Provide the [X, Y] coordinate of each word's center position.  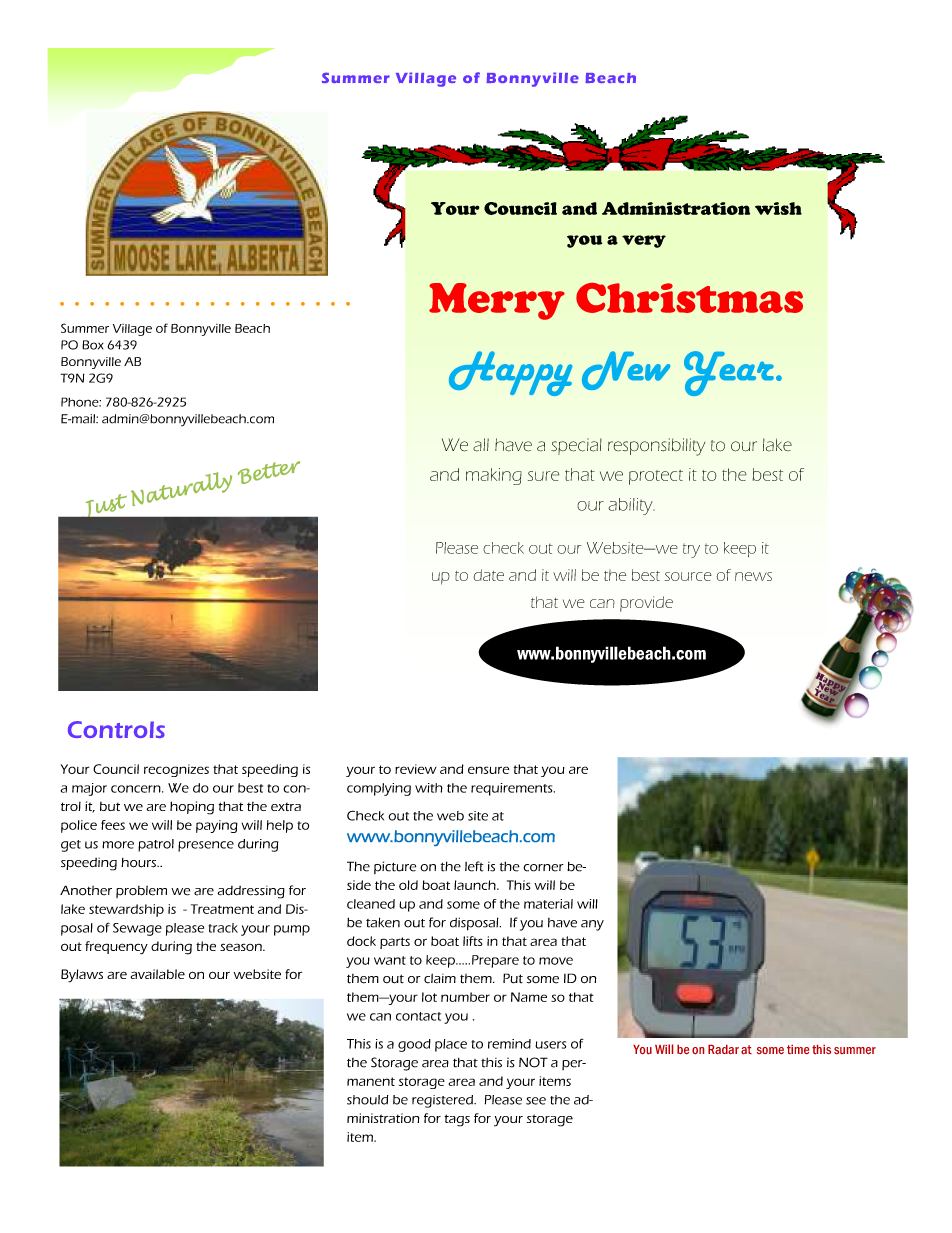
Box [92, 345]
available [158, 974]
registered [443, 1101]
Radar [723, 1049]
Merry [497, 301]
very [644, 241]
